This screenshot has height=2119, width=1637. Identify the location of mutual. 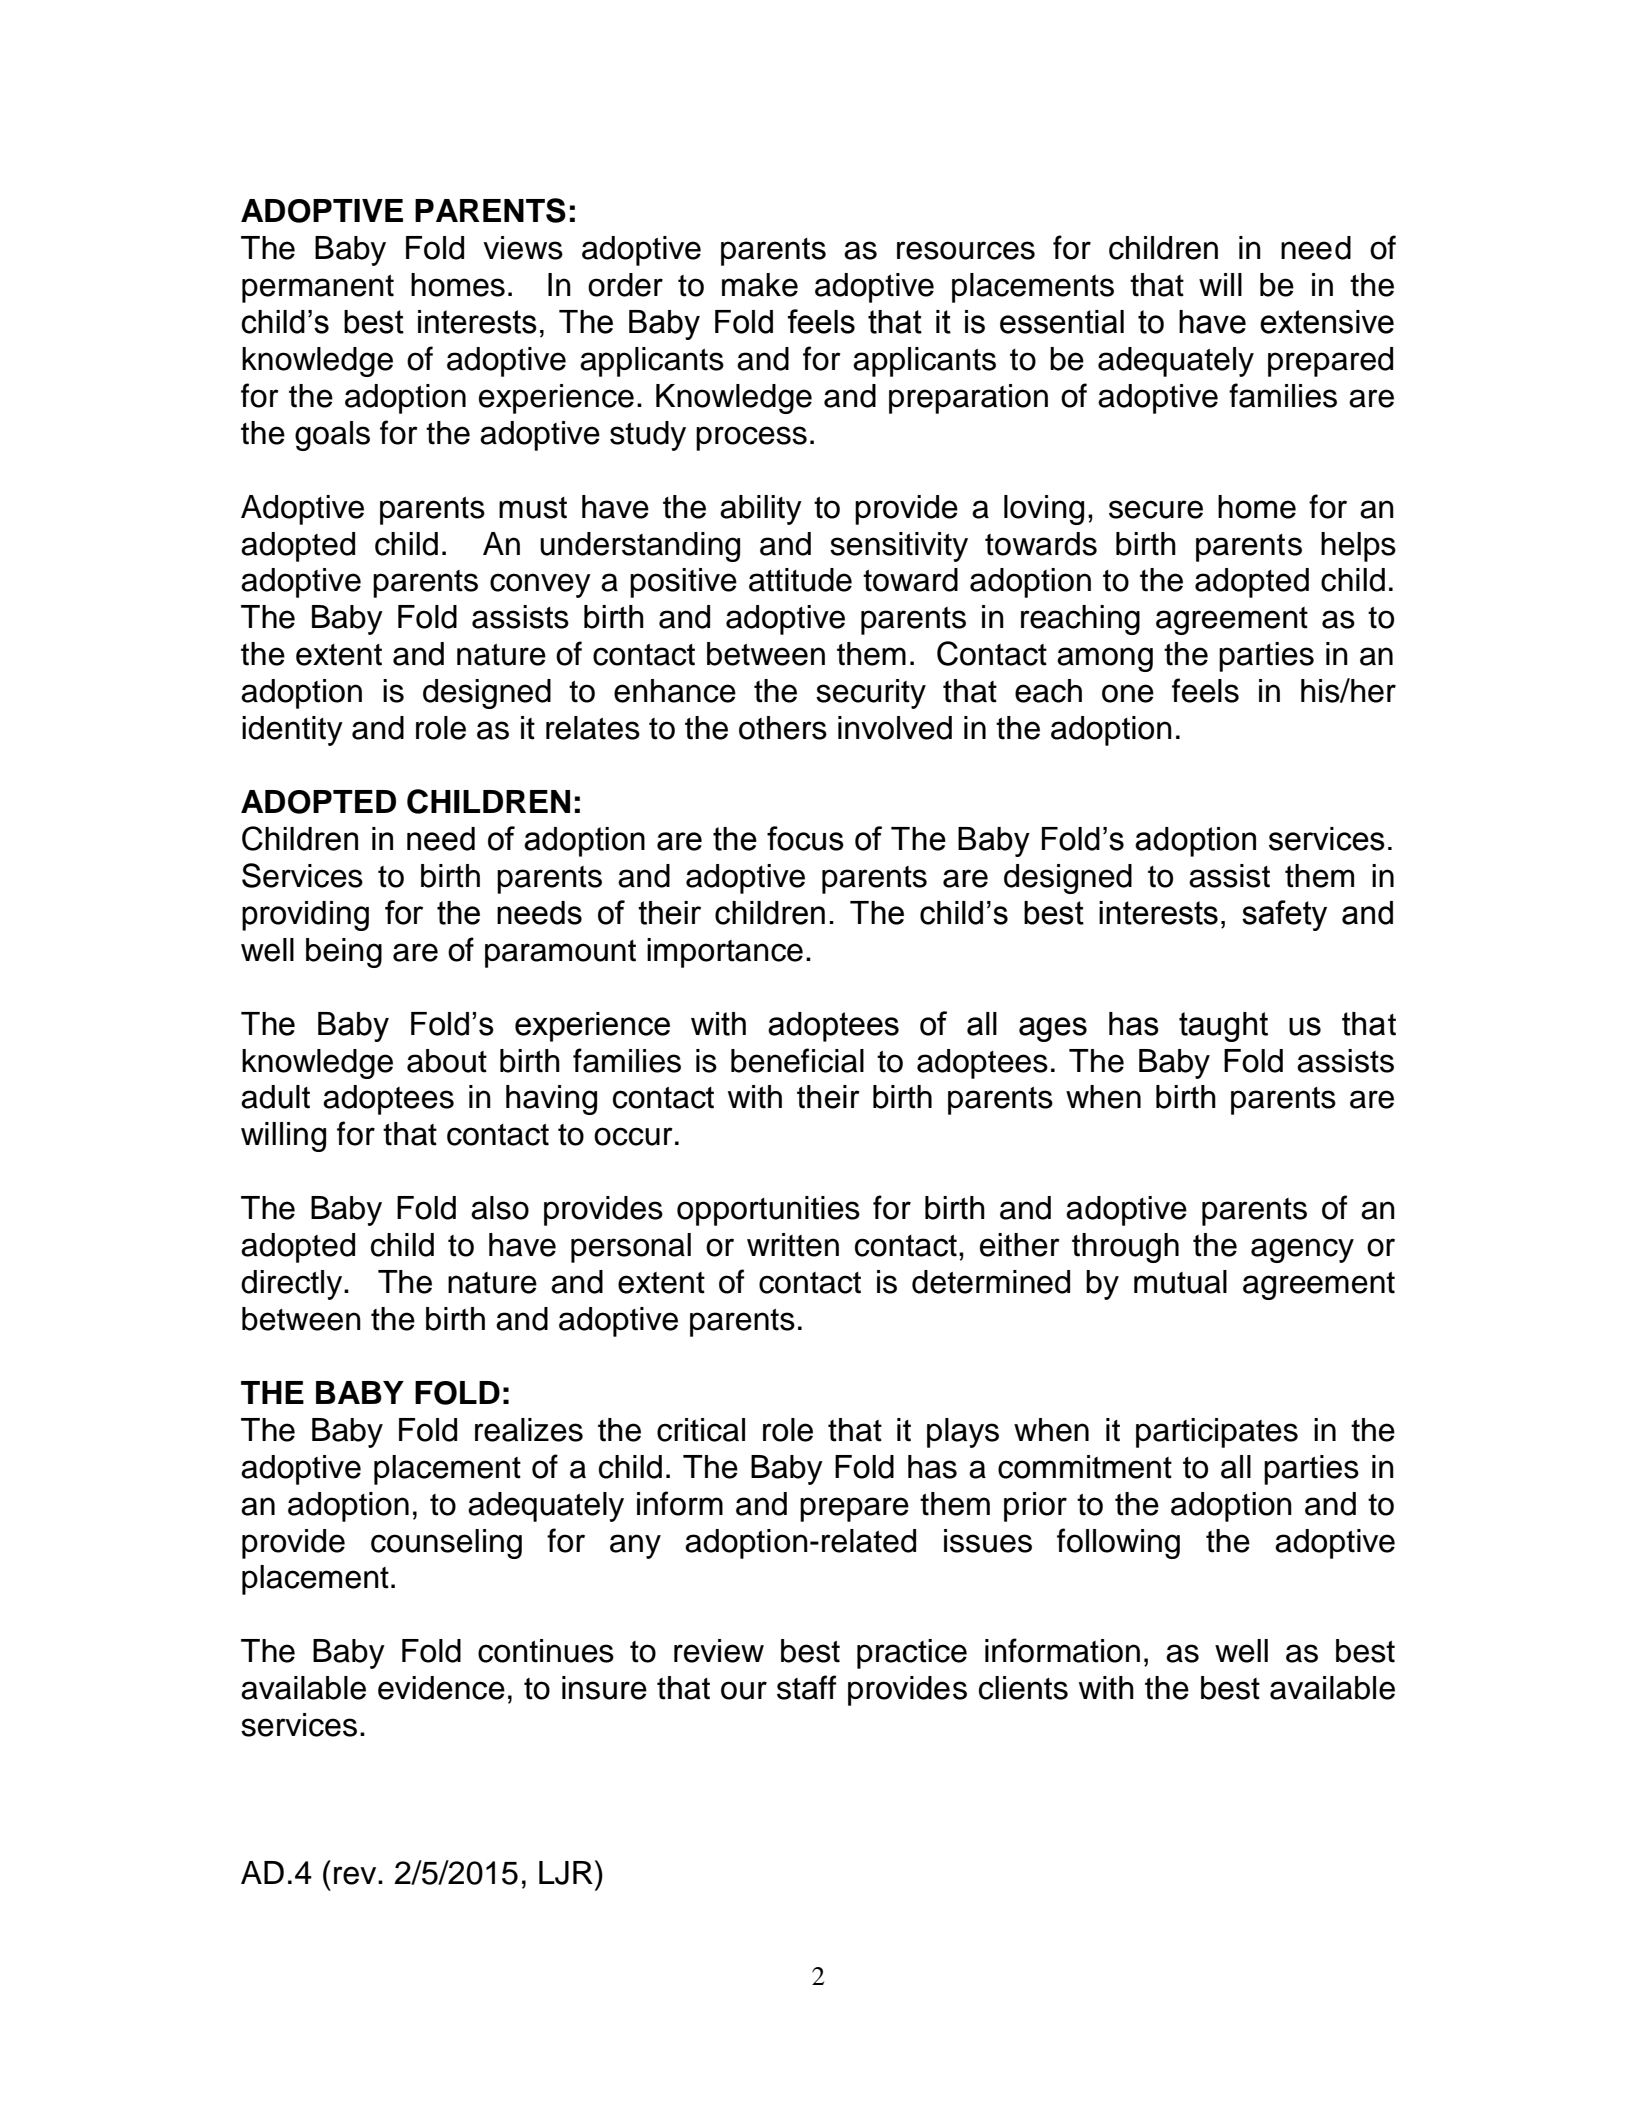
(1180, 1282).
